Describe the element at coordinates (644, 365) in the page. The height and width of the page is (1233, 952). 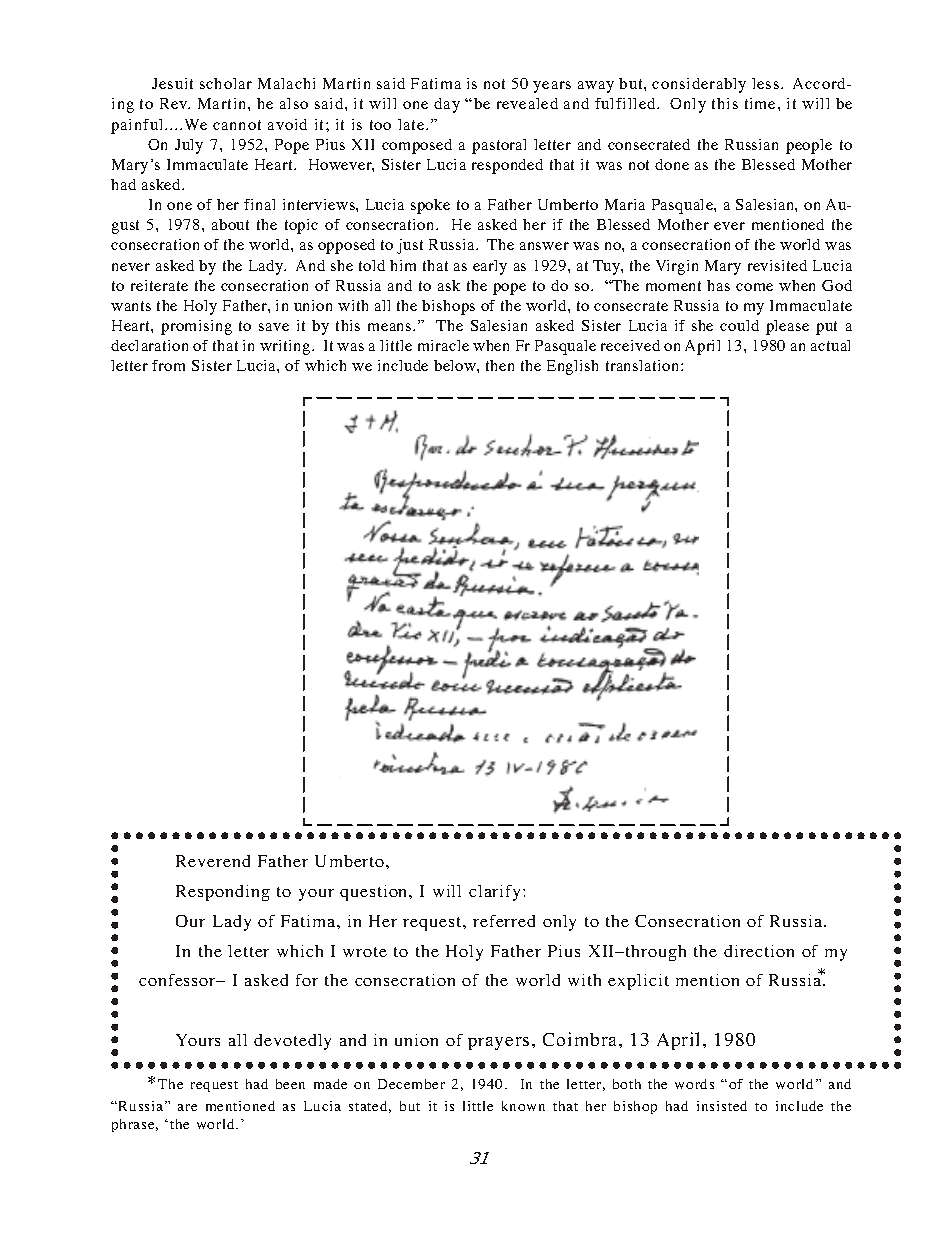
I see `translation` at that location.
